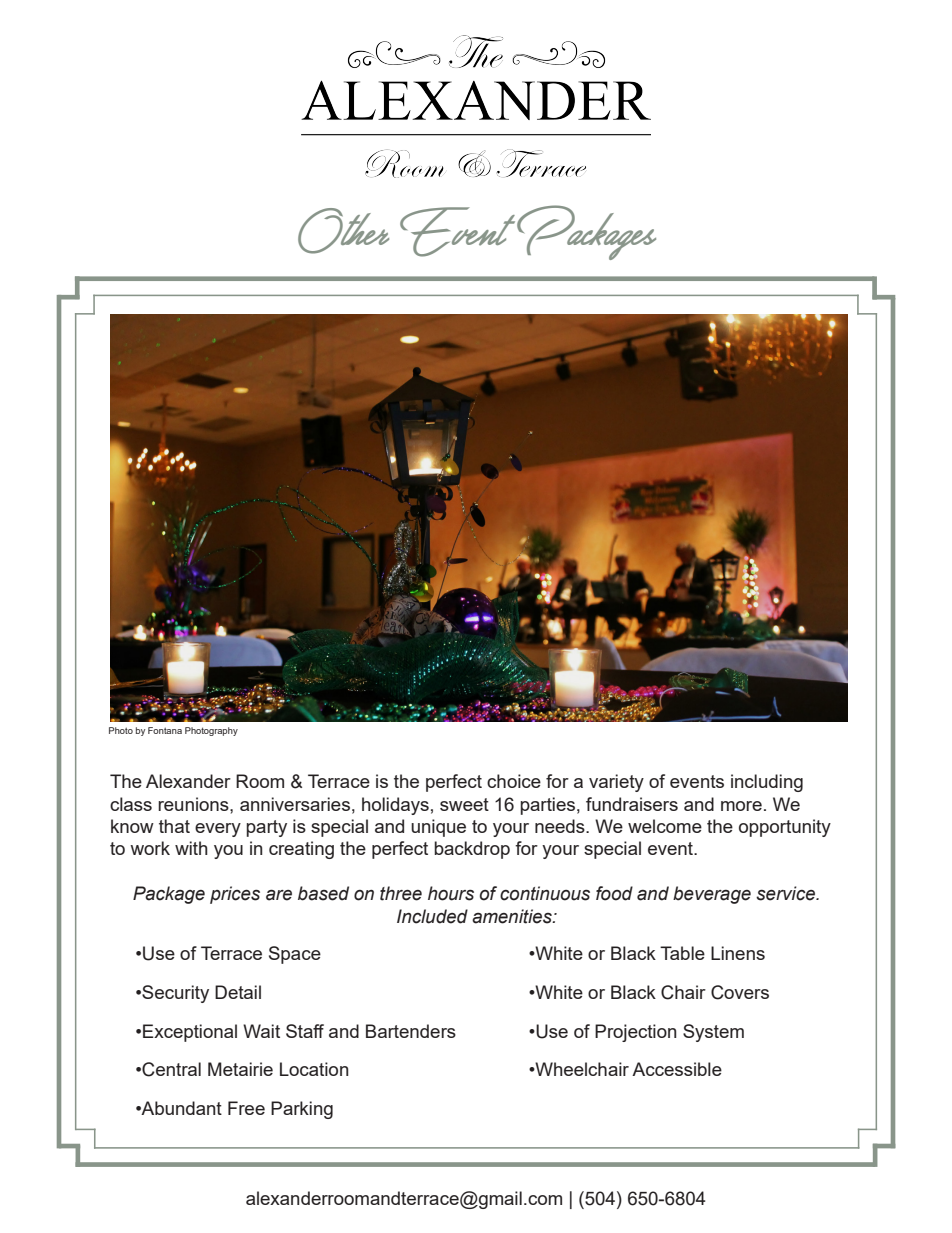  What do you see at coordinates (343, 231) in the screenshot?
I see `Other` at bounding box center [343, 231].
